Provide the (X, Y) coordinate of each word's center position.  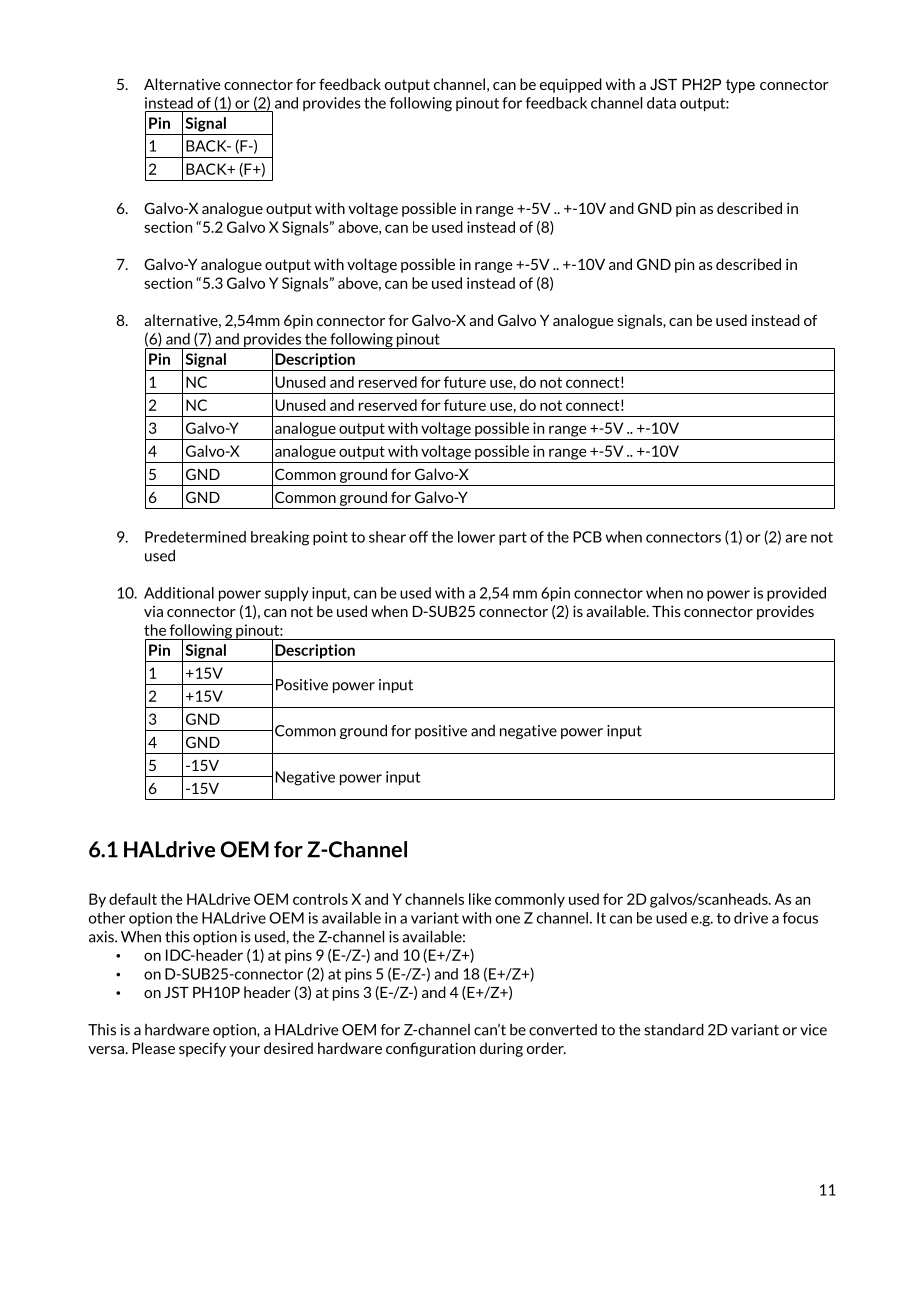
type (740, 86)
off (418, 537)
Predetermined (195, 537)
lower (476, 537)
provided (796, 594)
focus (800, 918)
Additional (179, 593)
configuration (430, 1049)
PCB (587, 537)
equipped (571, 85)
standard (674, 1030)
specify (202, 1049)
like (480, 899)
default (133, 899)
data (661, 103)
